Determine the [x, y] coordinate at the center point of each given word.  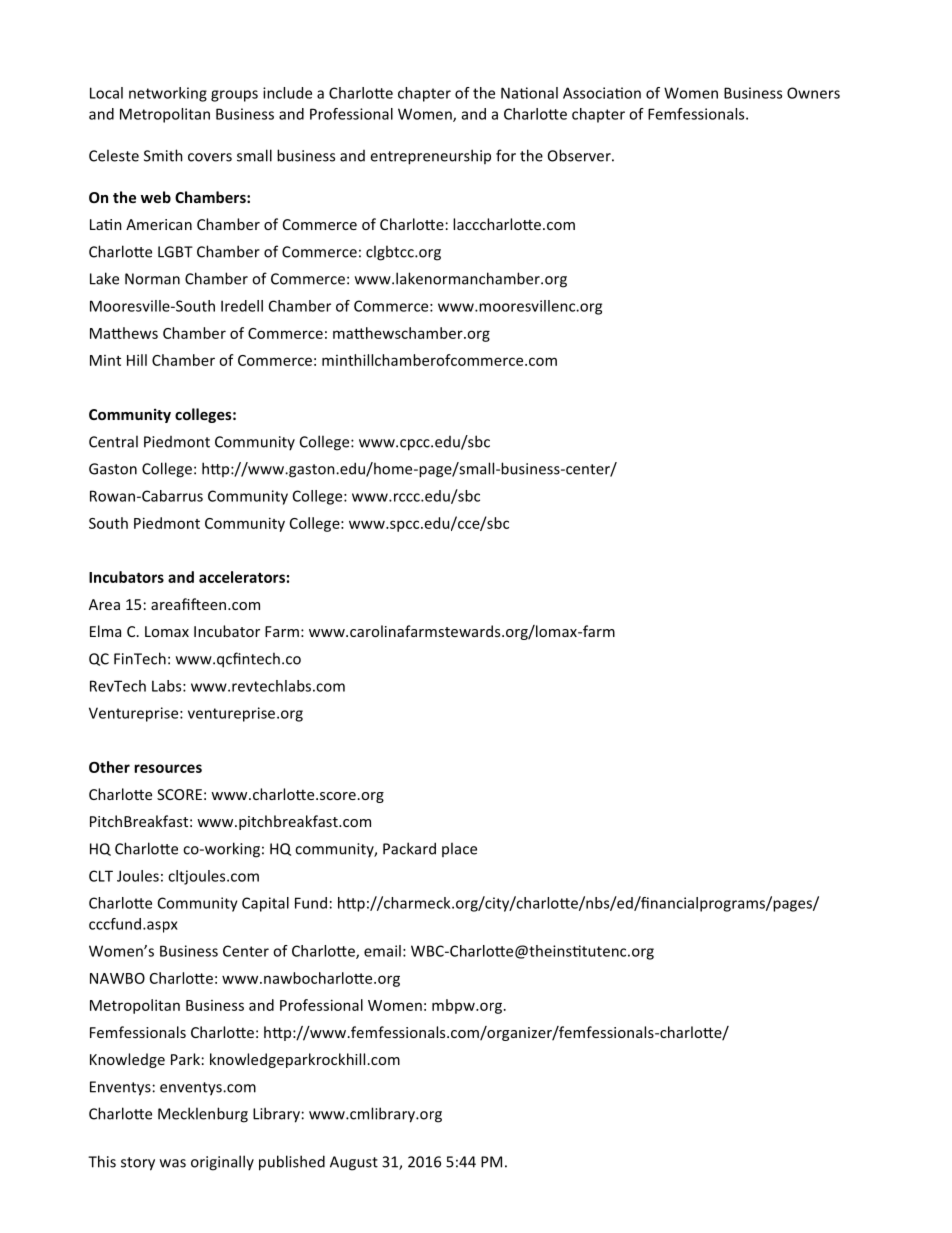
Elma [105, 631]
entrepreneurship [430, 157]
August [354, 1163]
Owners [813, 93]
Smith [163, 155]
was [173, 1163]
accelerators [242, 577]
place [459, 849]
